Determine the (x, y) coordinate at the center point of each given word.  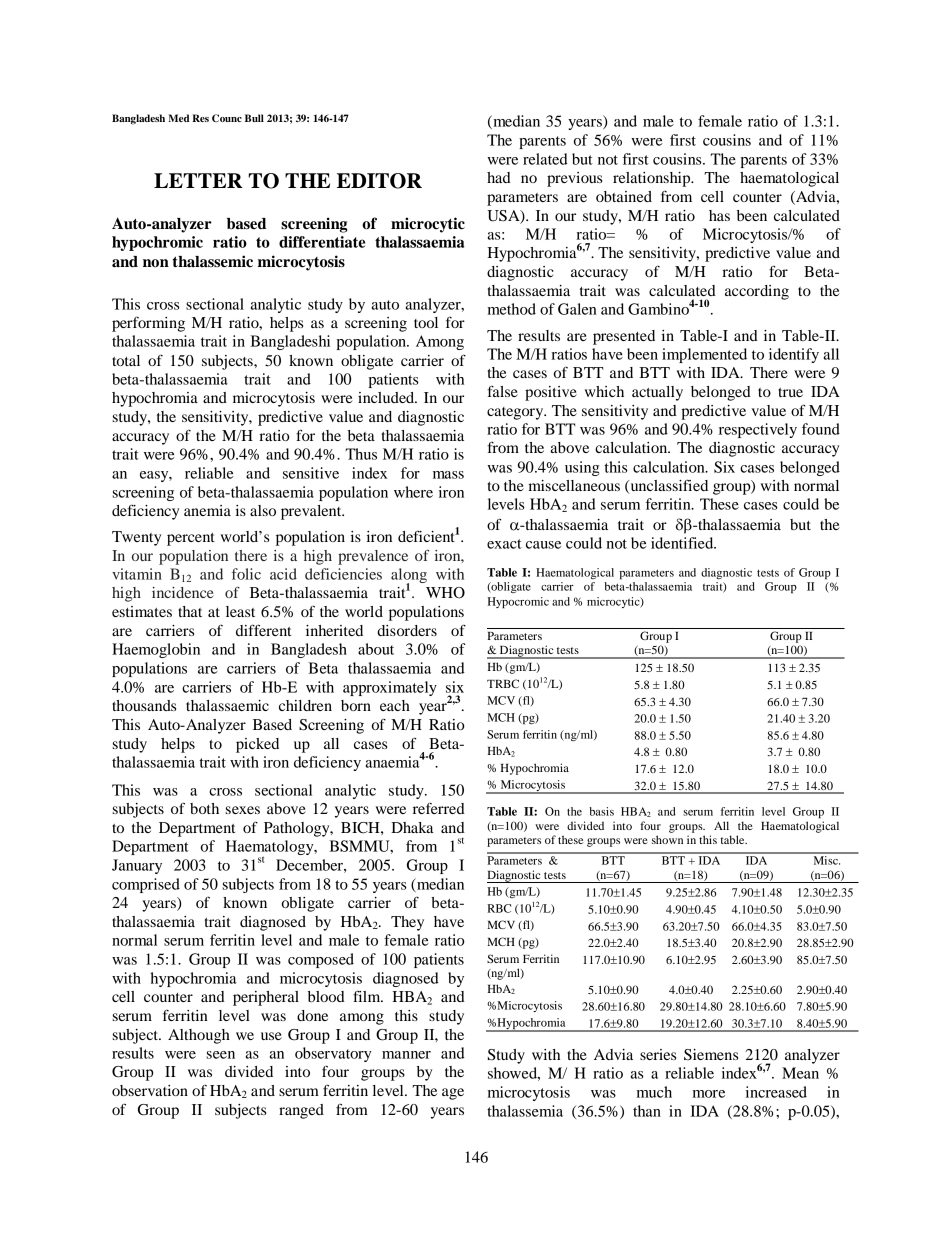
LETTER (198, 180)
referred (439, 808)
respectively (758, 430)
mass (448, 475)
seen (221, 1055)
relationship (653, 179)
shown (667, 839)
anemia (207, 510)
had (499, 177)
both (204, 808)
